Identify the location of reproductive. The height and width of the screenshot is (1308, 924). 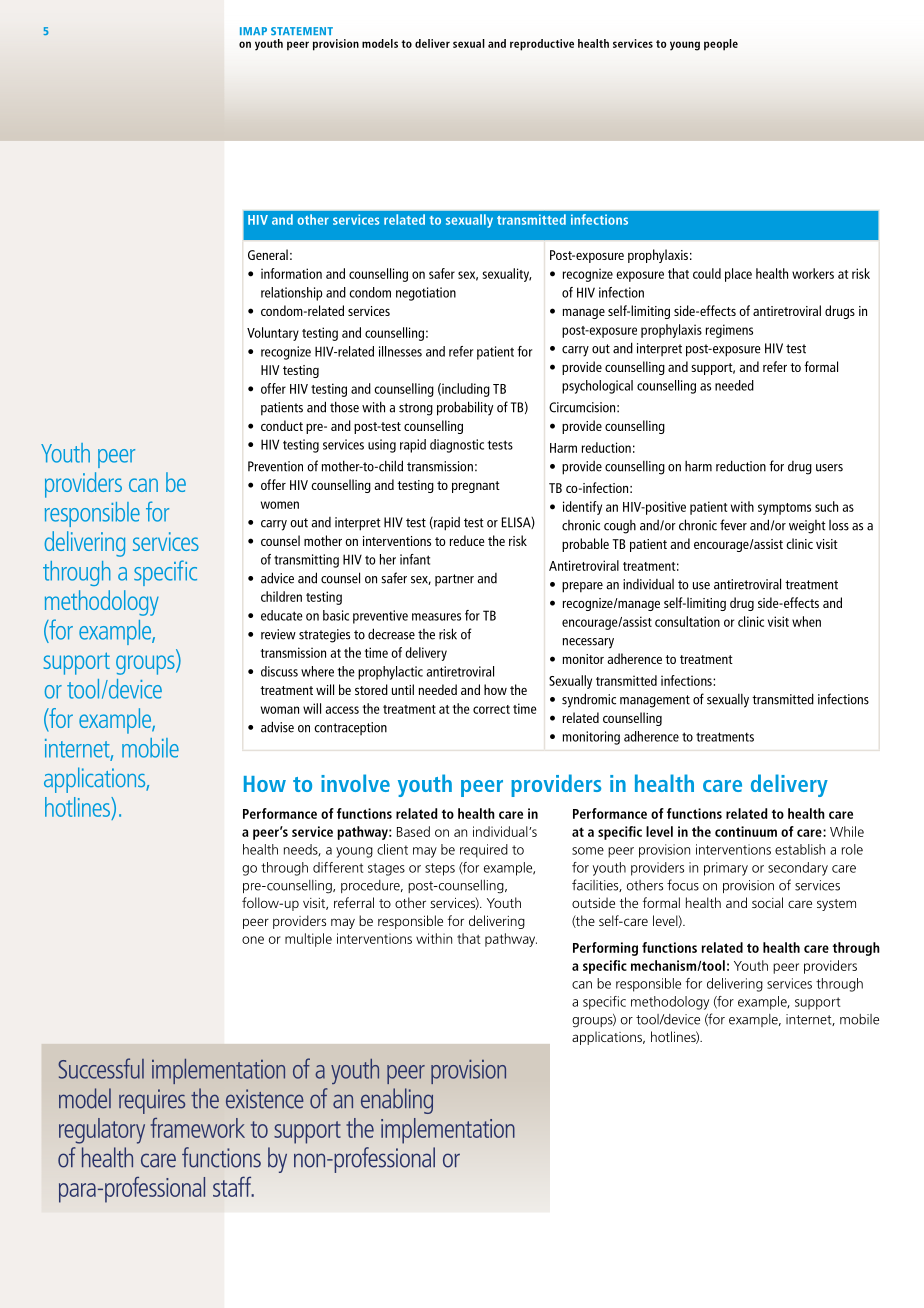
(542, 45).
